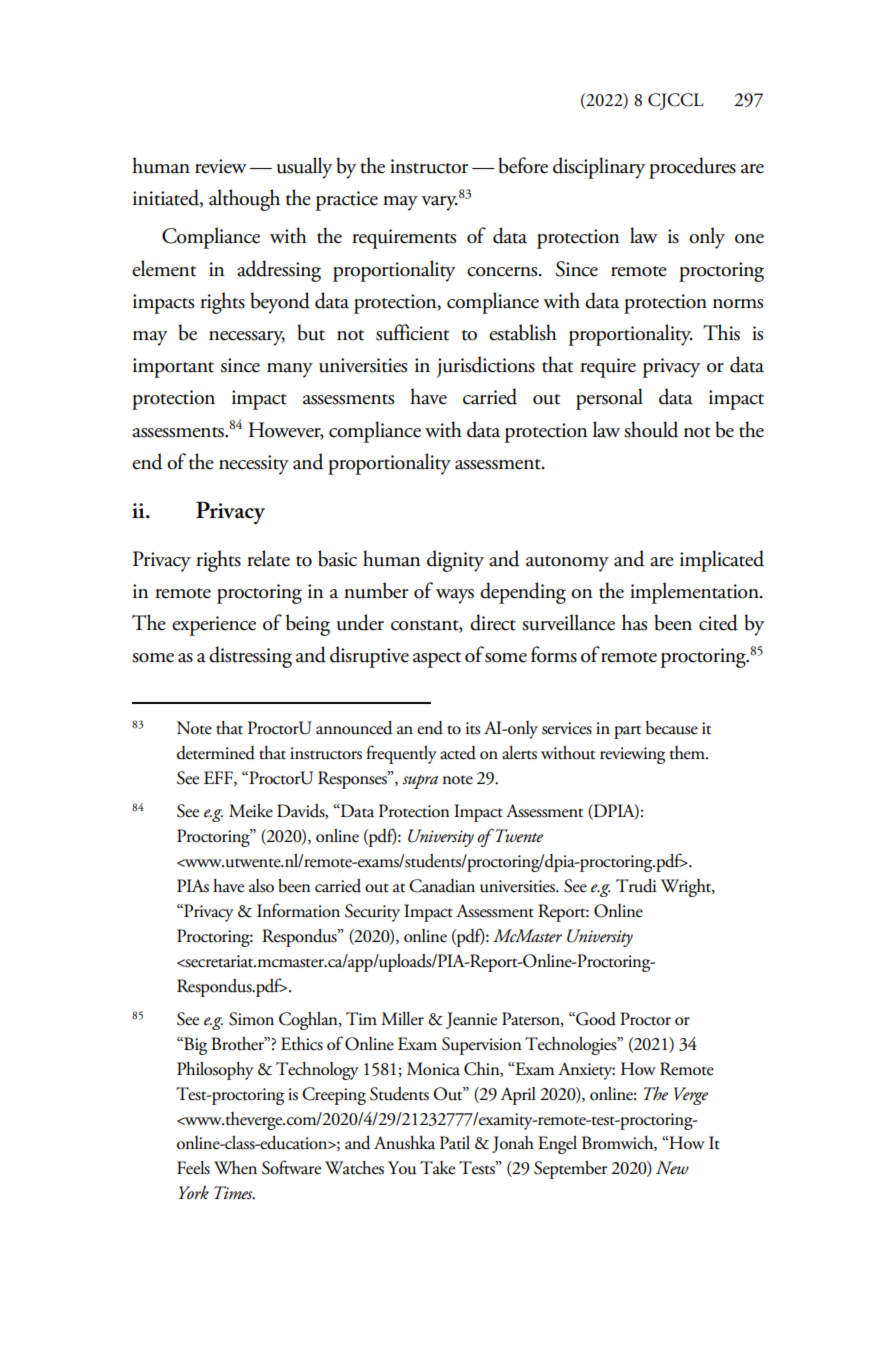  I want to click on procedures, so click(692, 168).
